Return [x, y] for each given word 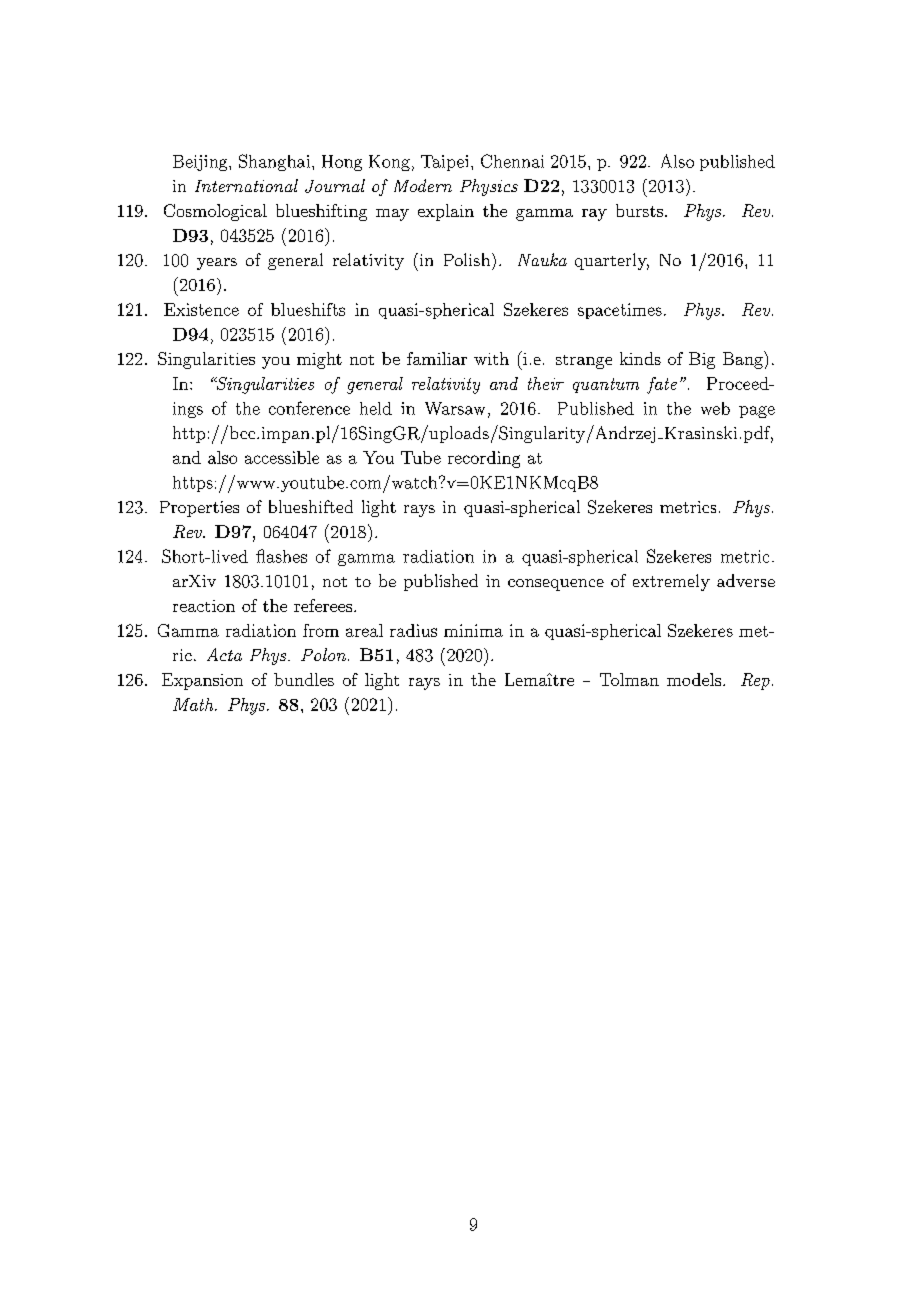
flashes [281, 556]
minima [473, 630]
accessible [282, 457]
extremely [671, 582]
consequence [556, 585]
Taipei [444, 163]
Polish [467, 259]
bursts [639, 210]
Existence [201, 309]
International [246, 185]
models [694, 679]
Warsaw [455, 408]
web [715, 408]
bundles [304, 679]
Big [702, 360]
